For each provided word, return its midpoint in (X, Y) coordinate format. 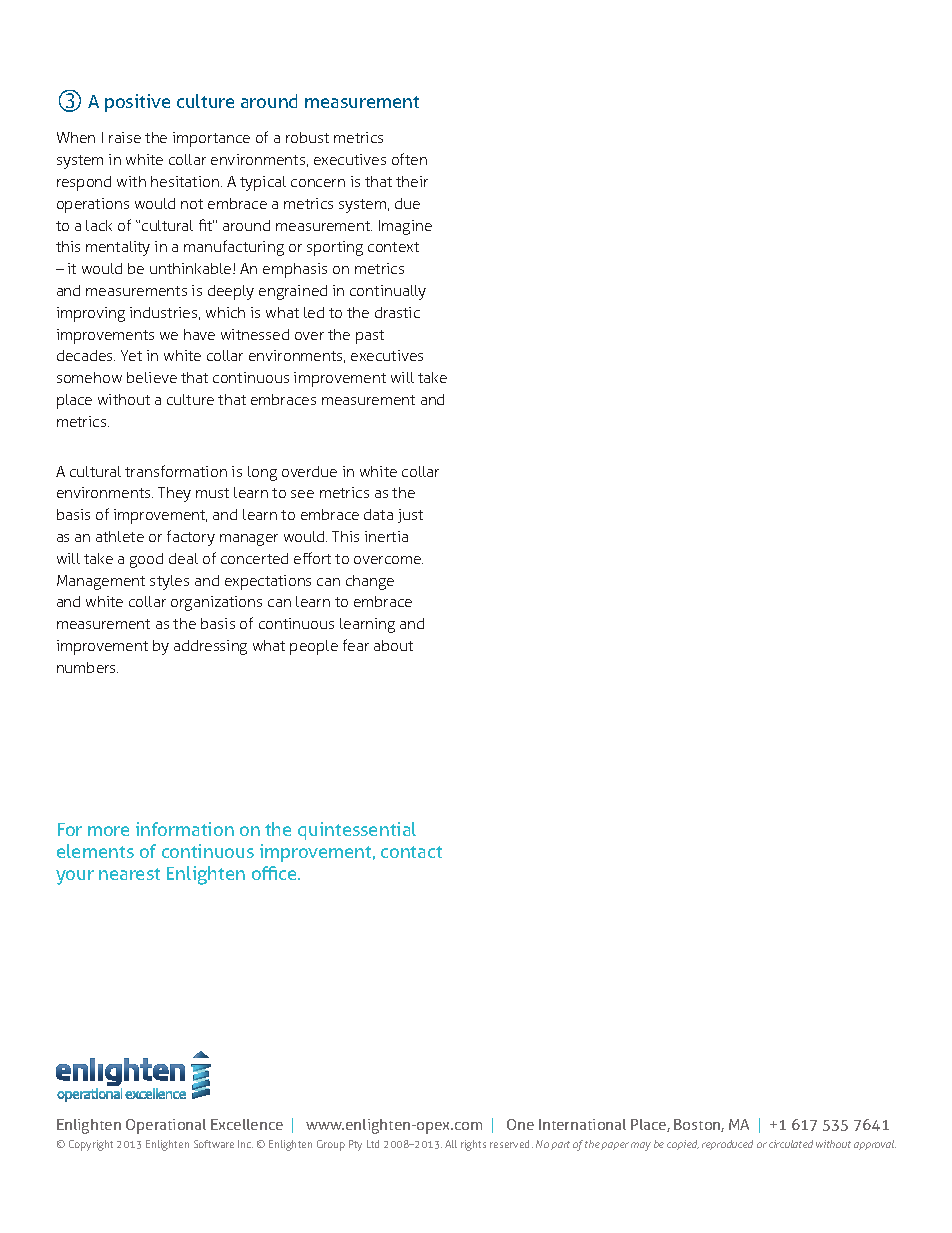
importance (211, 139)
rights (473, 1145)
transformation (176, 471)
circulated (791, 1144)
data (378, 514)
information (185, 829)
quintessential (357, 831)
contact (411, 852)
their (412, 181)
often (409, 159)
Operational (166, 1126)
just (410, 516)
